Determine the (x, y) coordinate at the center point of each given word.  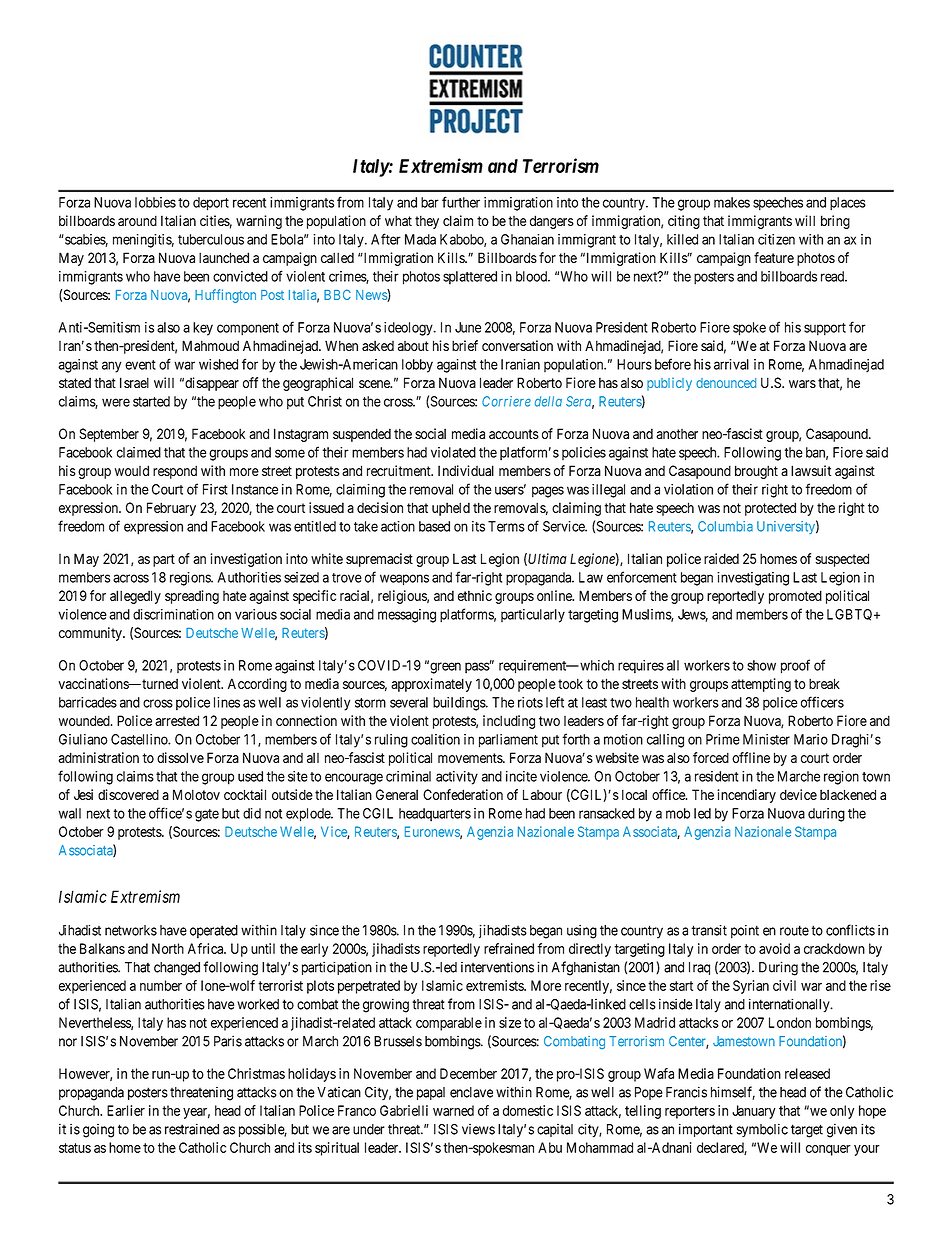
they (427, 222)
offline (751, 757)
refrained (509, 948)
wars (802, 384)
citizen (776, 239)
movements (471, 758)
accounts (514, 434)
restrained (192, 1129)
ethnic (475, 595)
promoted (795, 597)
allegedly (135, 597)
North (168, 948)
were (116, 402)
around (137, 220)
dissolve (180, 757)
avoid (774, 948)
